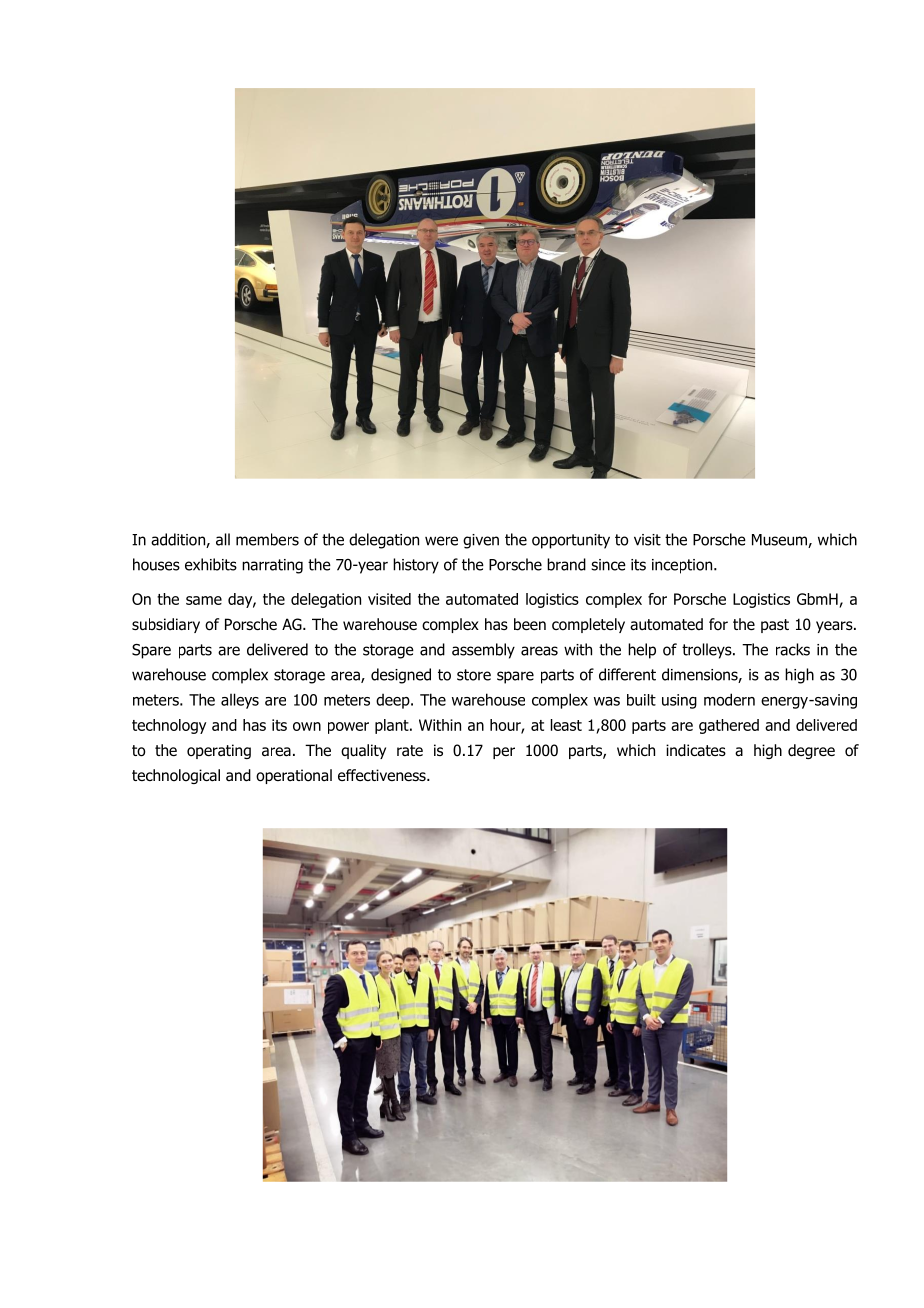 The height and width of the screenshot is (1308, 924). I want to click on subsidiary, so click(166, 625).
